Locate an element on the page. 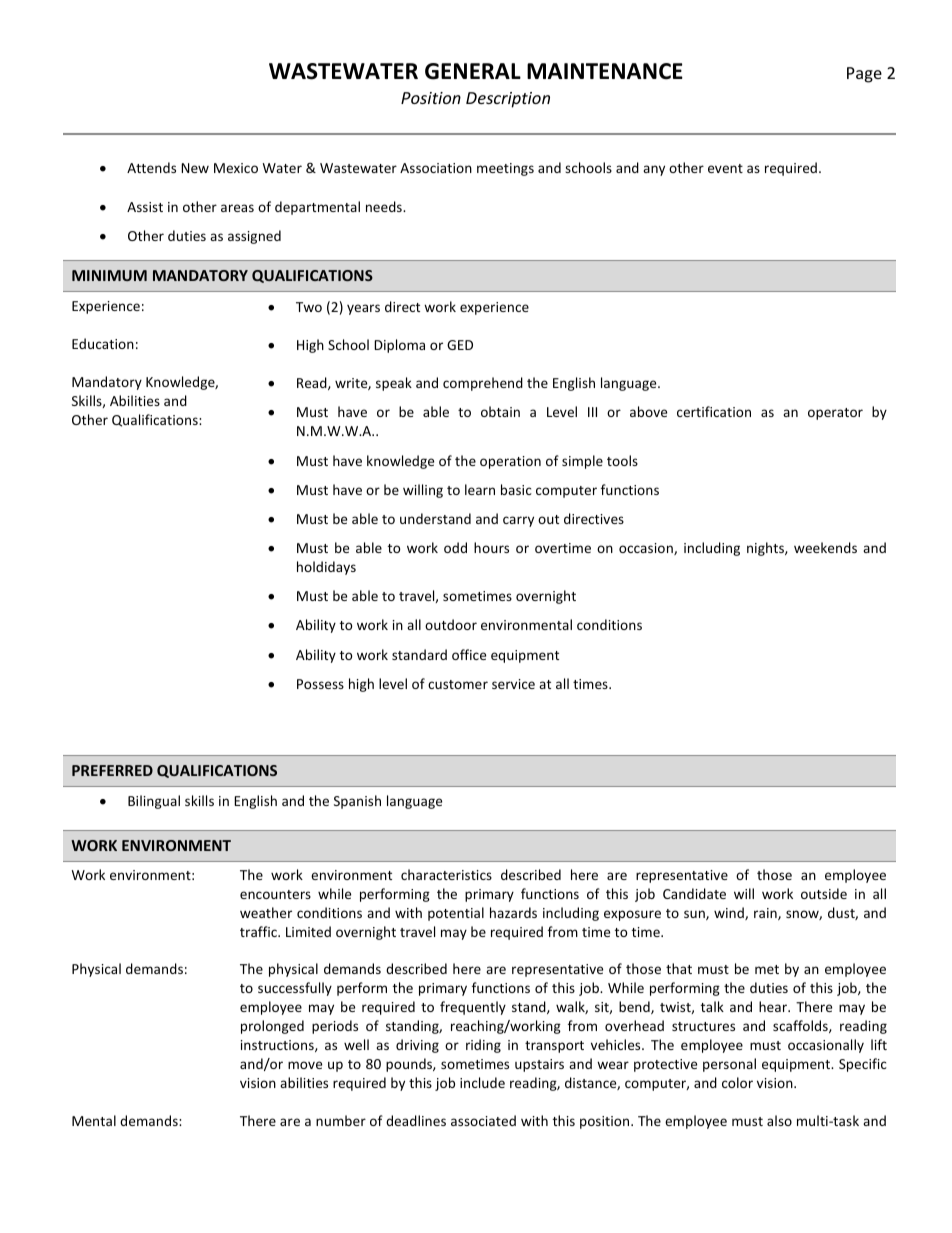 The image size is (952, 1233). outdoor is located at coordinates (451, 624).
